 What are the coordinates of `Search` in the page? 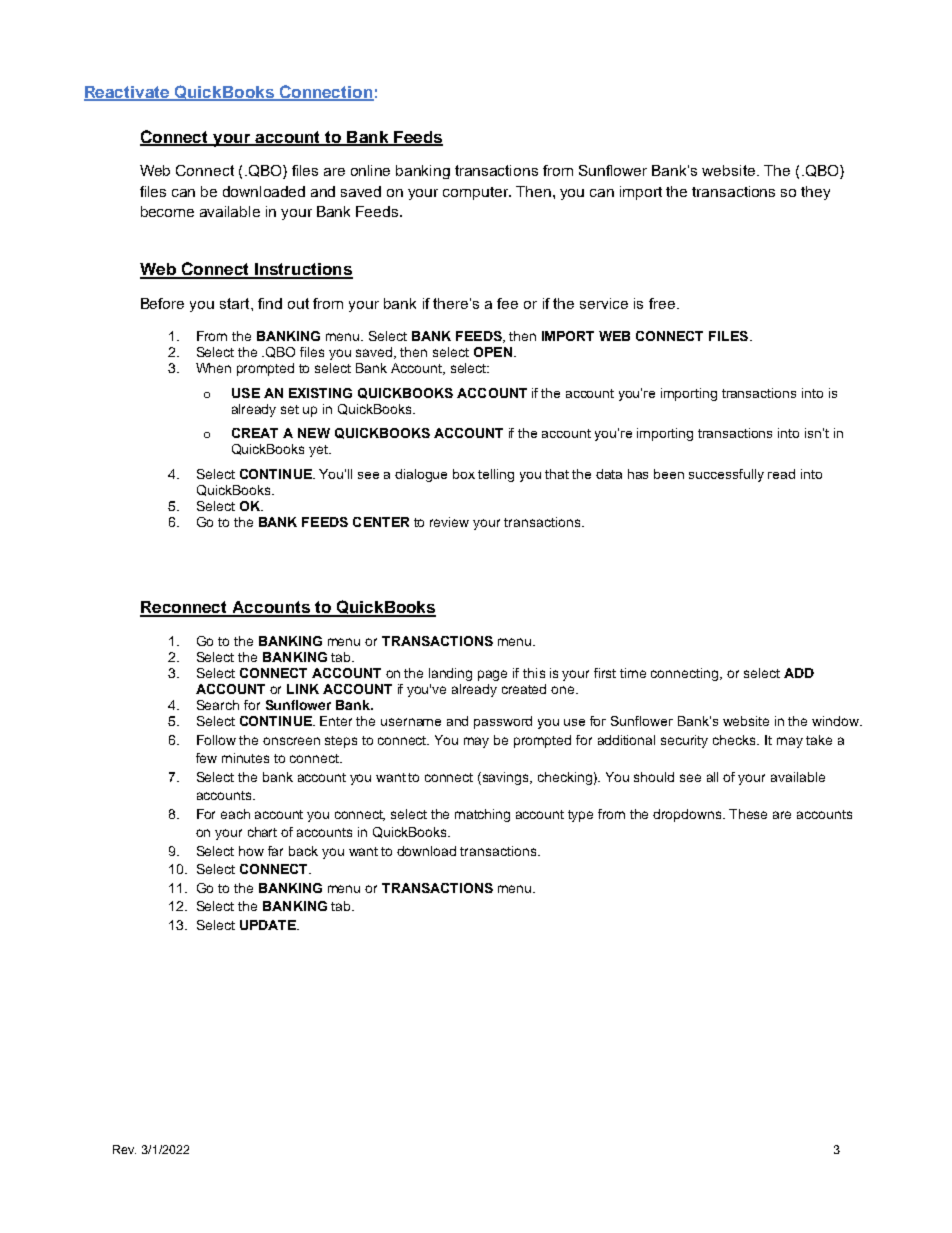 It's located at (218, 705).
